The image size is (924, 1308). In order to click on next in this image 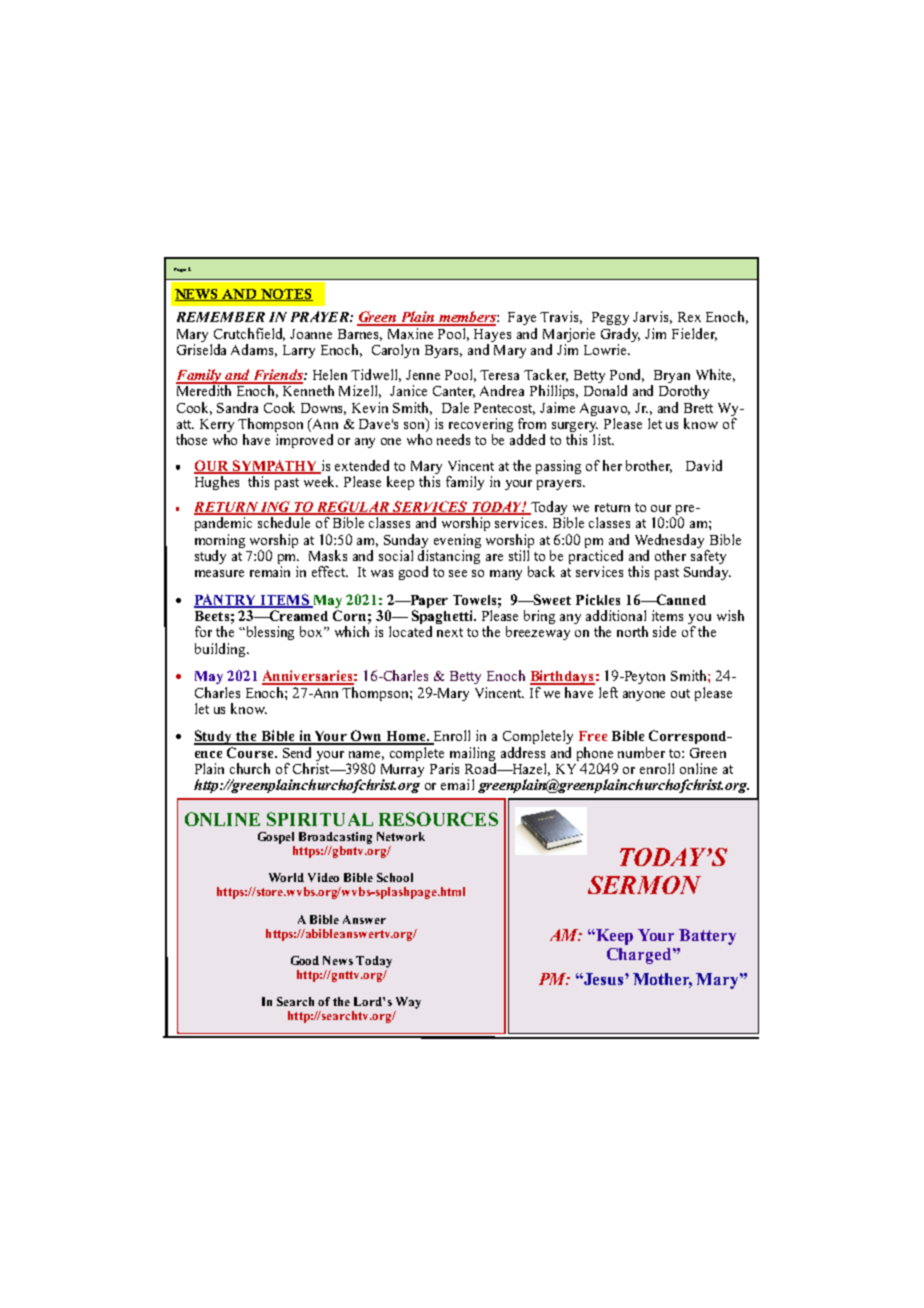, I will do `click(450, 632)`.
